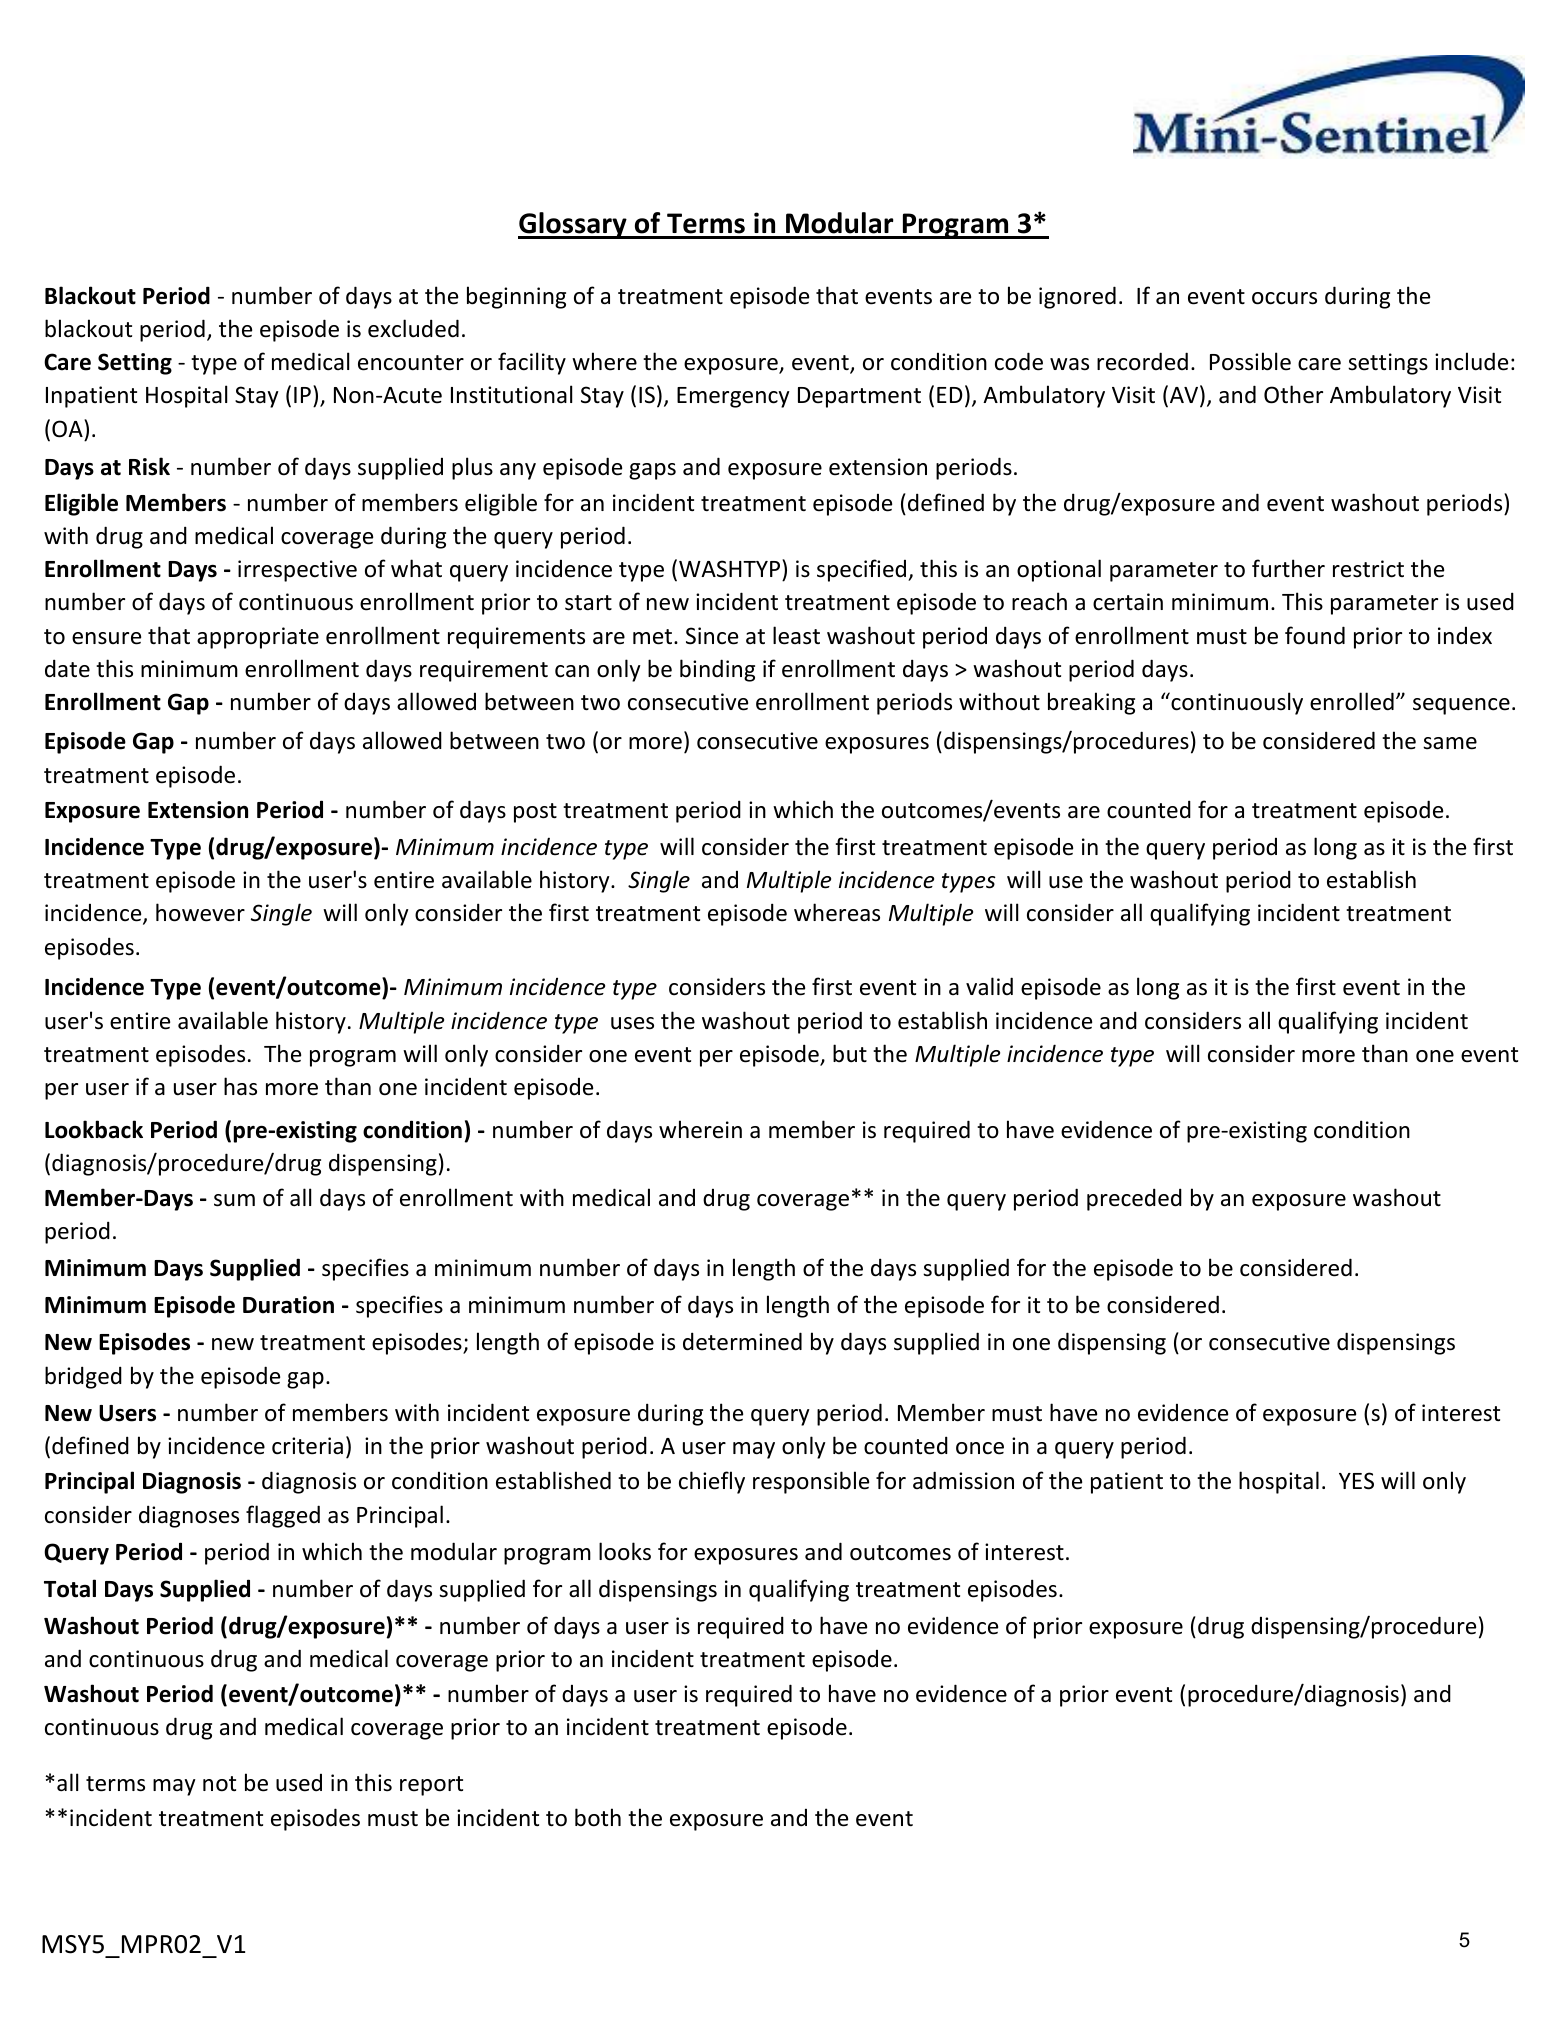  I want to click on both, so click(598, 1817).
